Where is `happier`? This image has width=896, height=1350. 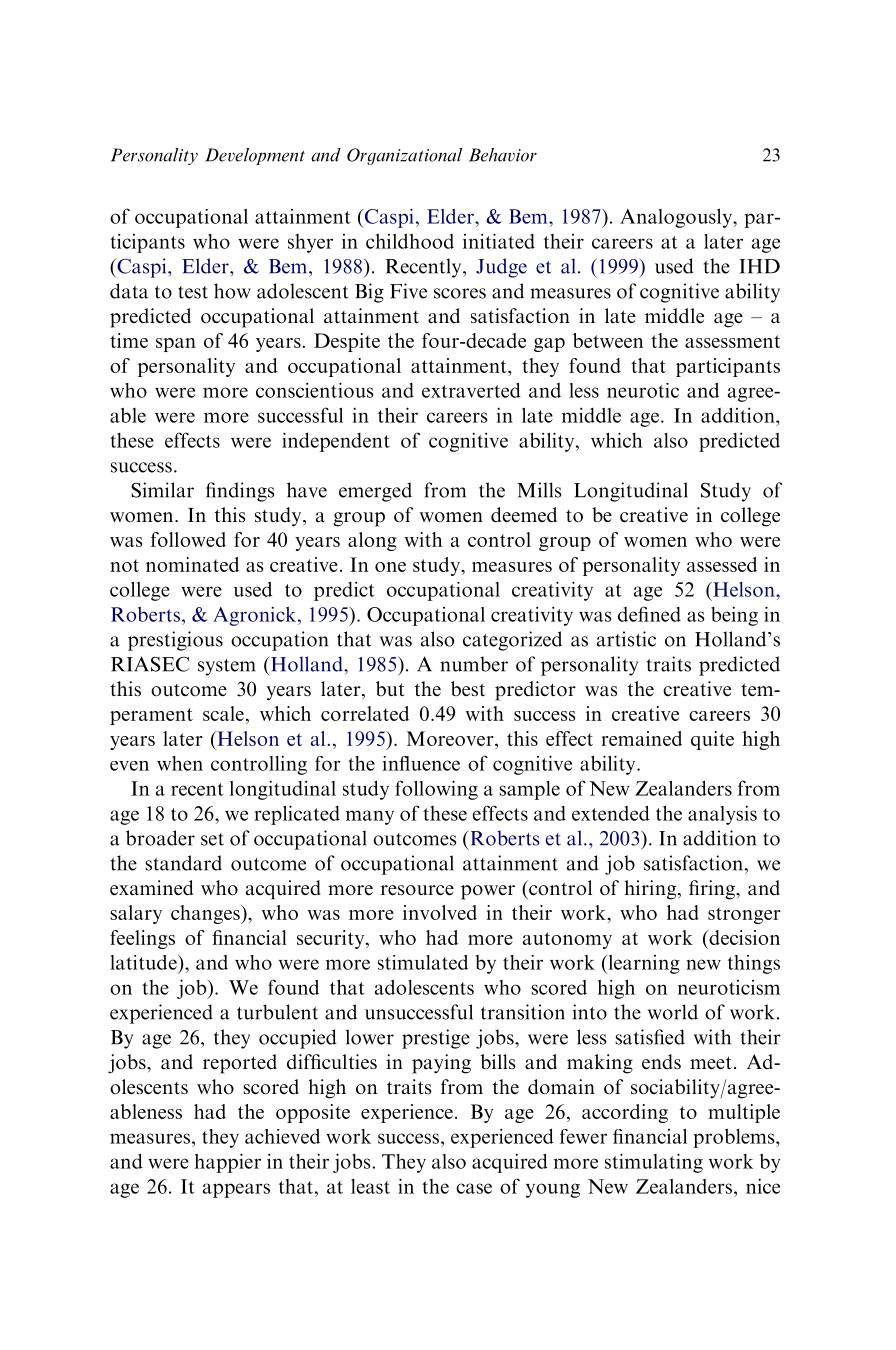 happier is located at coordinates (228, 1163).
